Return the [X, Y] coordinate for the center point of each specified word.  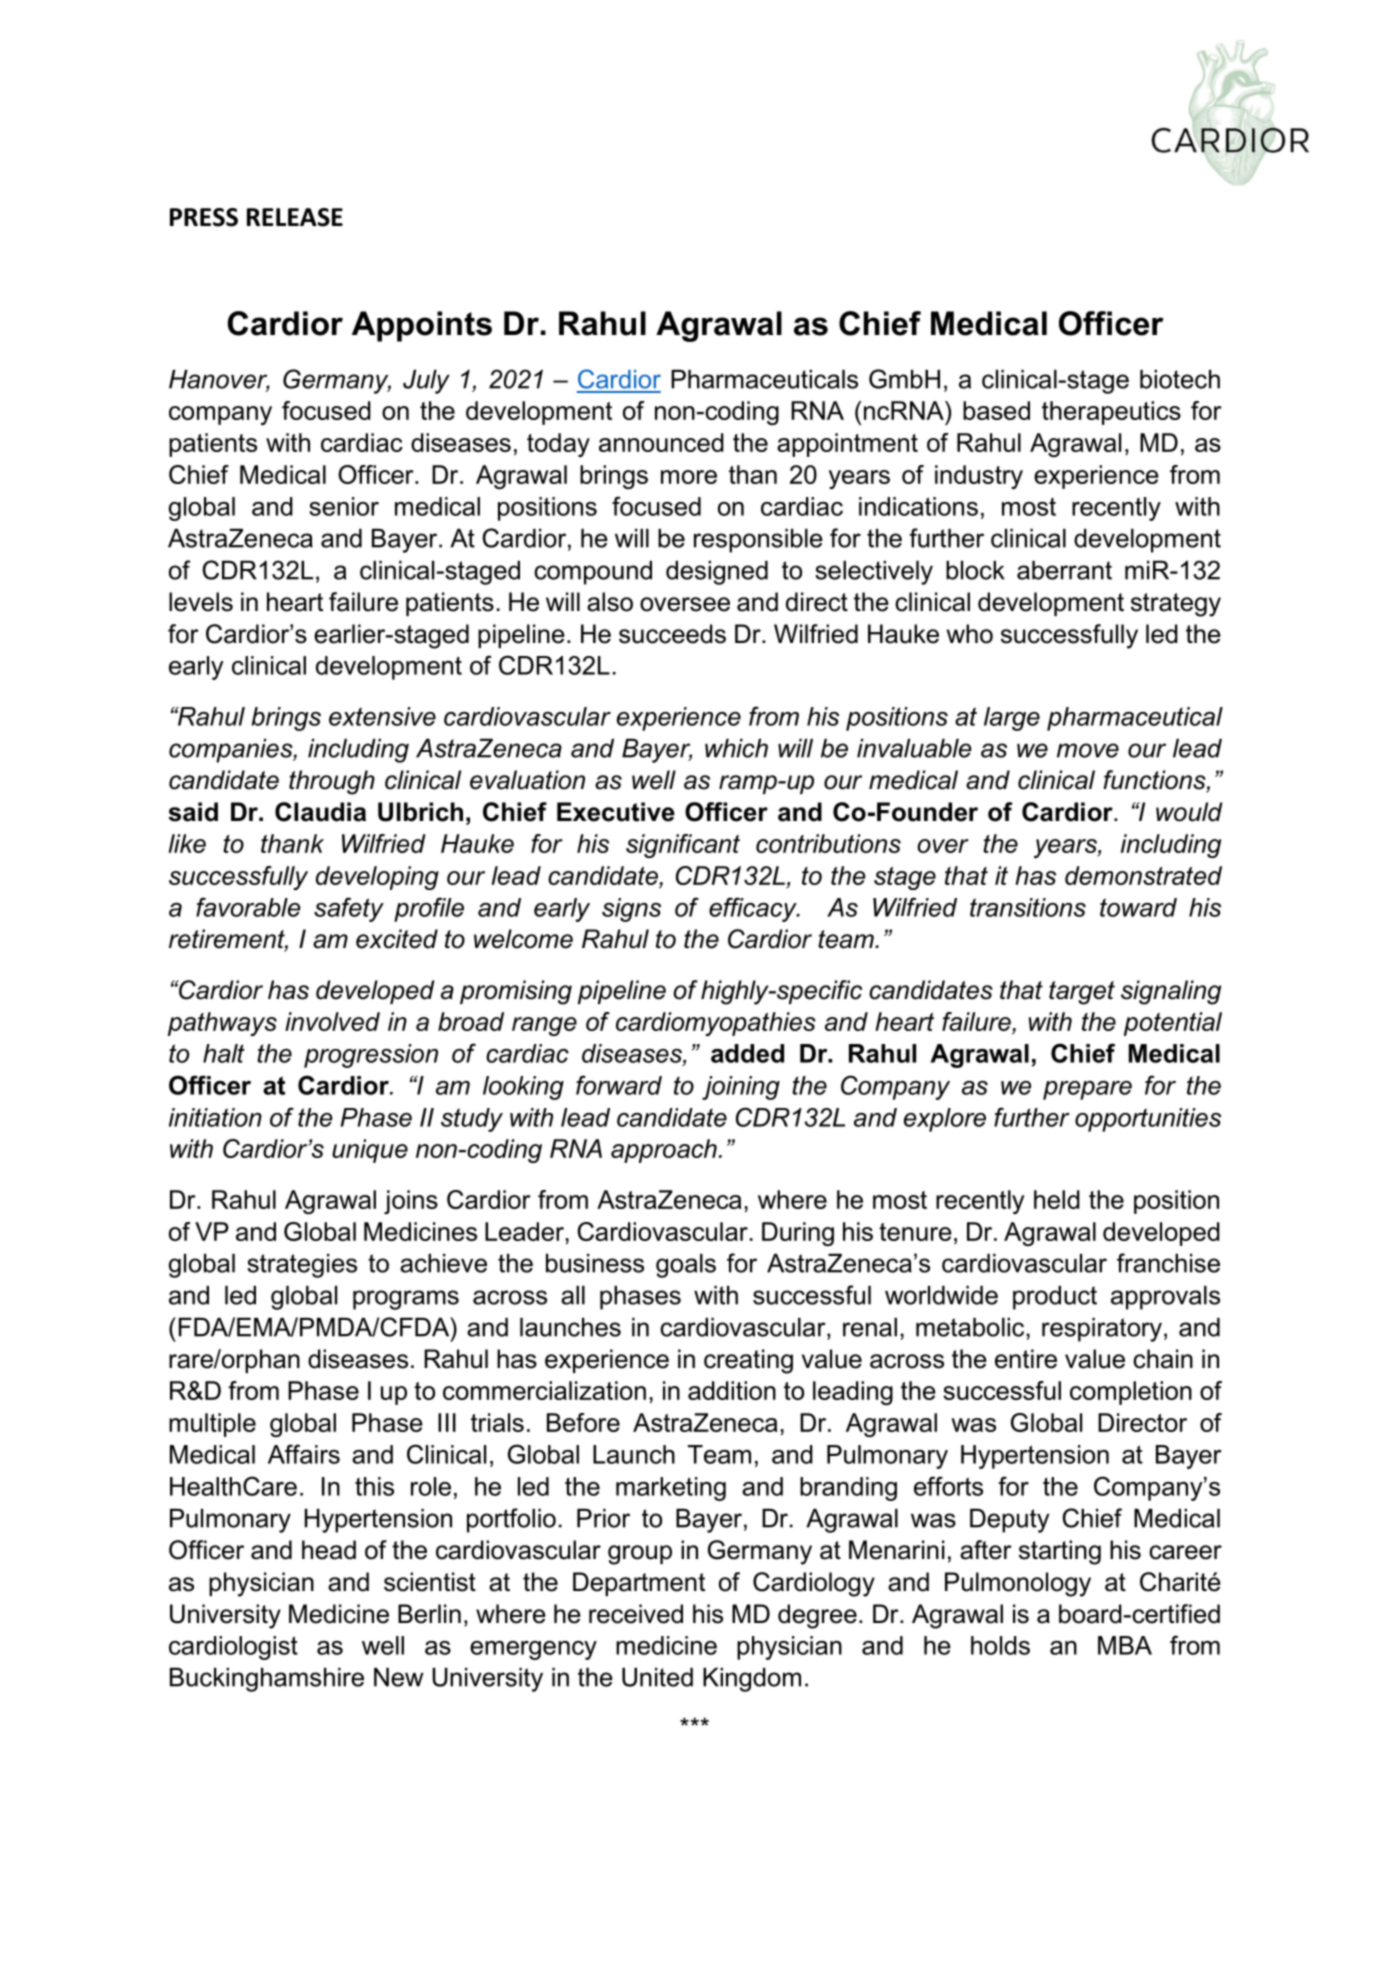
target [1082, 993]
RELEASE [295, 217]
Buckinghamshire [267, 1680]
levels [201, 602]
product [1055, 1298]
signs [631, 910]
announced [661, 442]
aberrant [1064, 570]
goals [686, 1266]
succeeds [672, 634]
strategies [302, 1266]
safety [349, 909]
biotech [1180, 379]
